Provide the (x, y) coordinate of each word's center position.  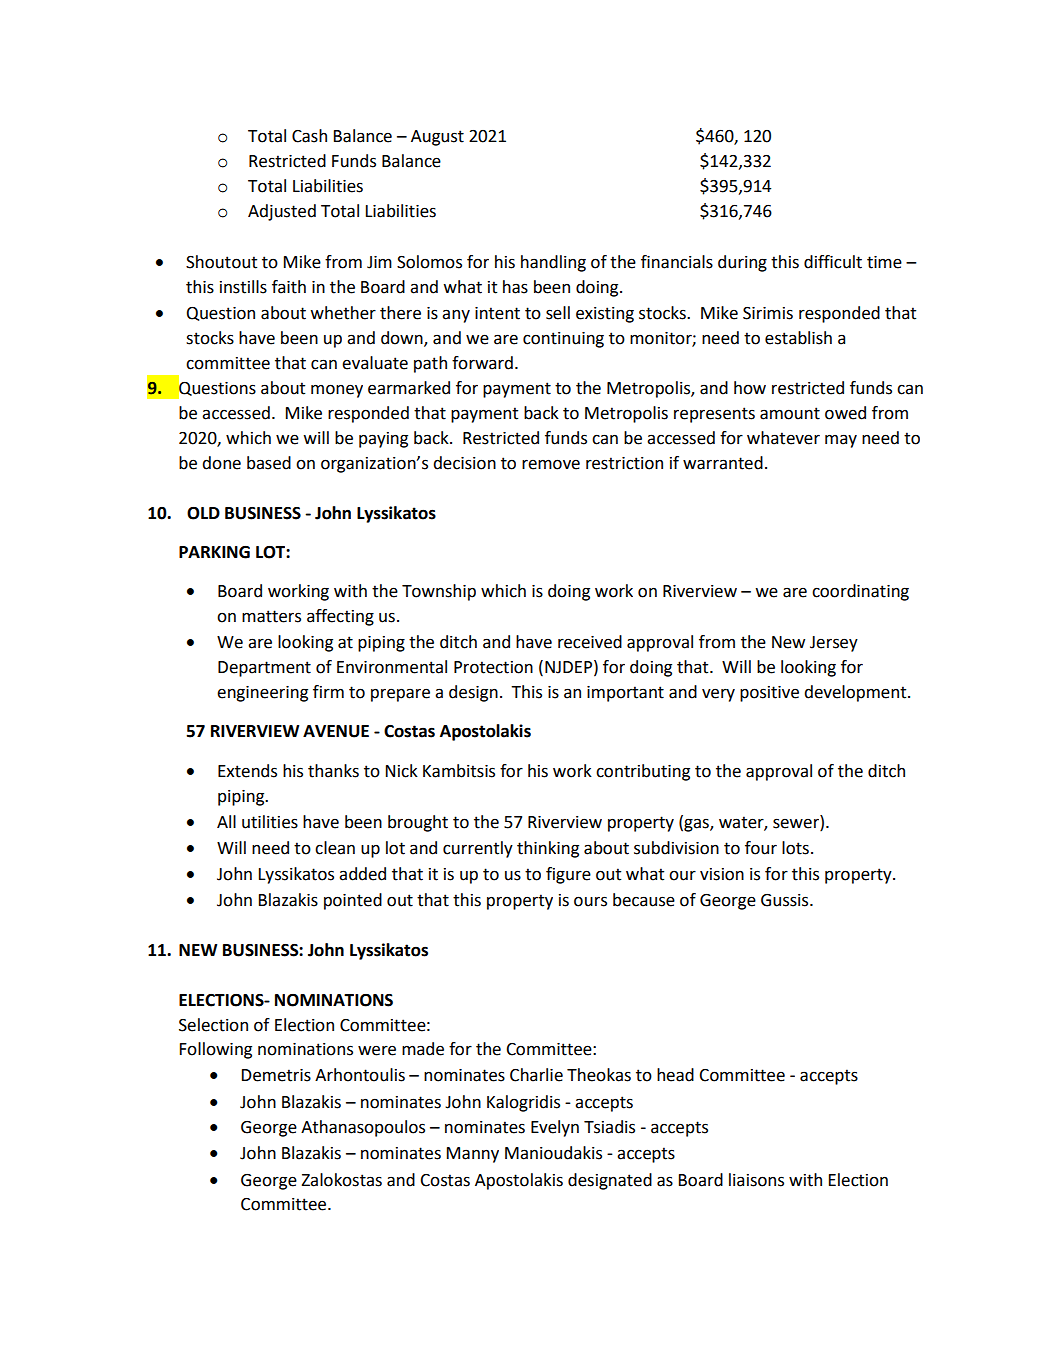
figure (568, 875)
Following (216, 1050)
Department (264, 669)
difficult (833, 262)
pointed (353, 901)
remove (551, 464)
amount (790, 413)
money (337, 391)
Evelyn (555, 1128)
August (437, 138)
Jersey (834, 644)
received (590, 642)
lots (795, 848)
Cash (309, 136)
